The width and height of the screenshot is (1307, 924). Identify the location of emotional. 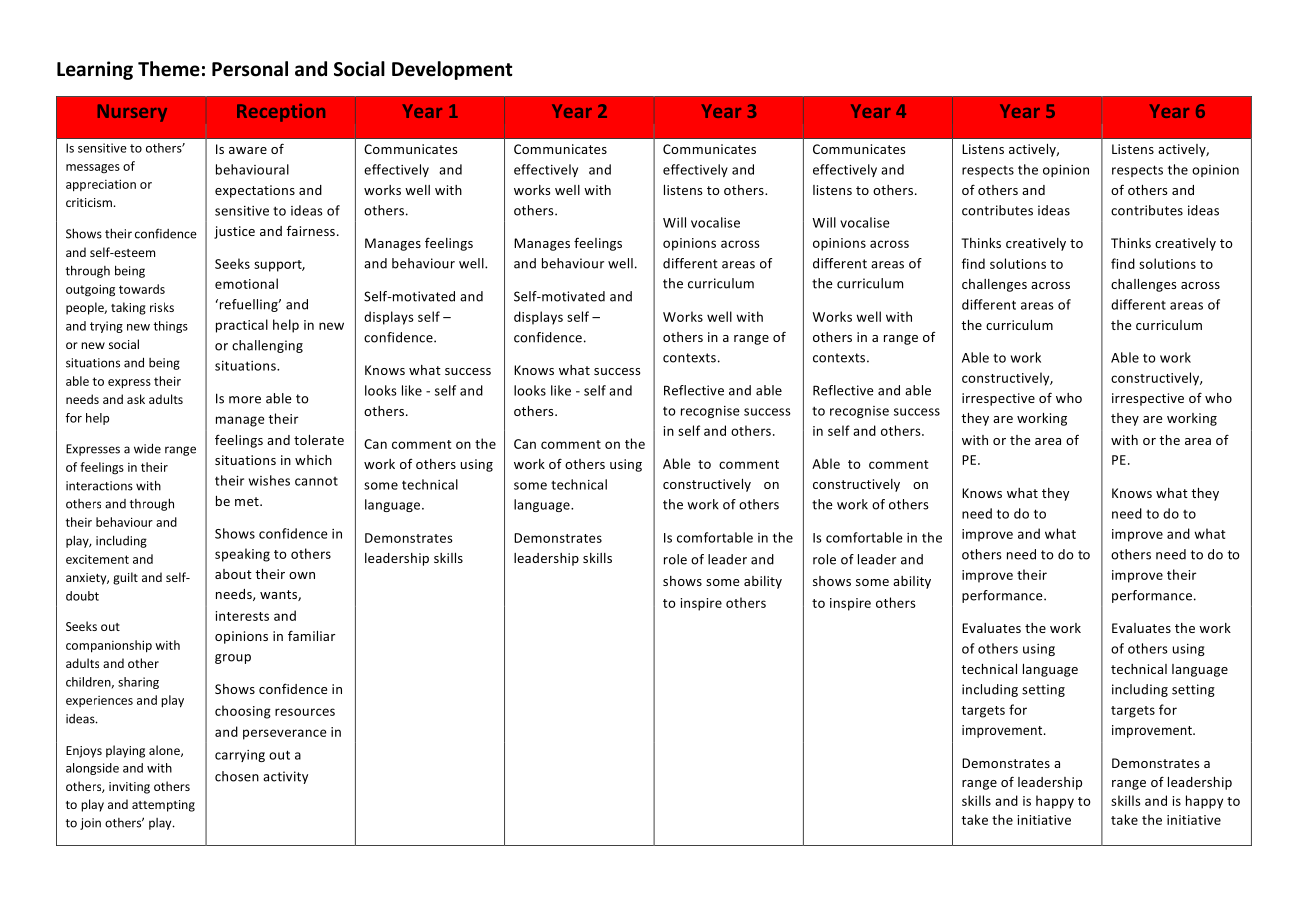
(246, 283).
